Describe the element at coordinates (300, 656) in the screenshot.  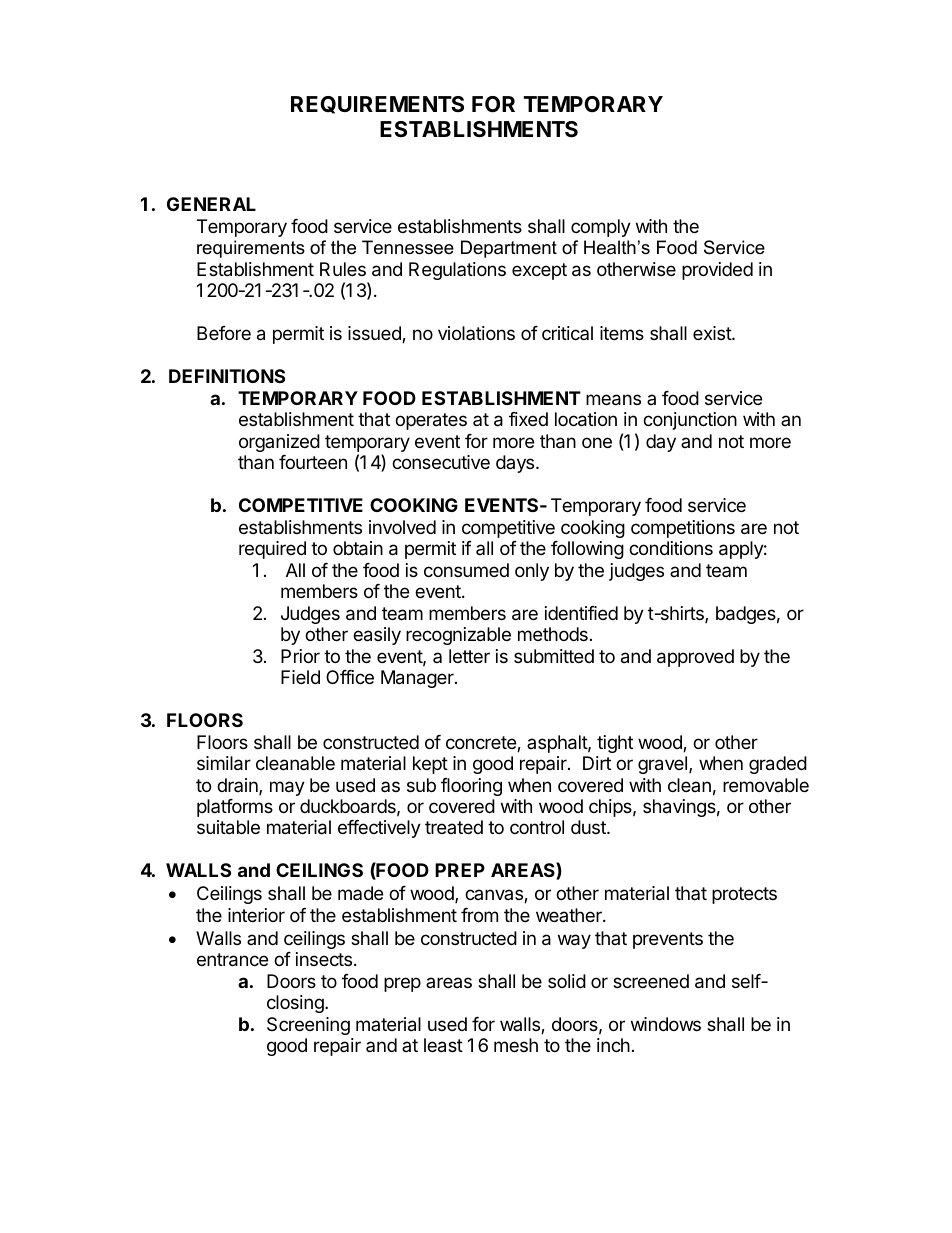
I see `Prior` at that location.
